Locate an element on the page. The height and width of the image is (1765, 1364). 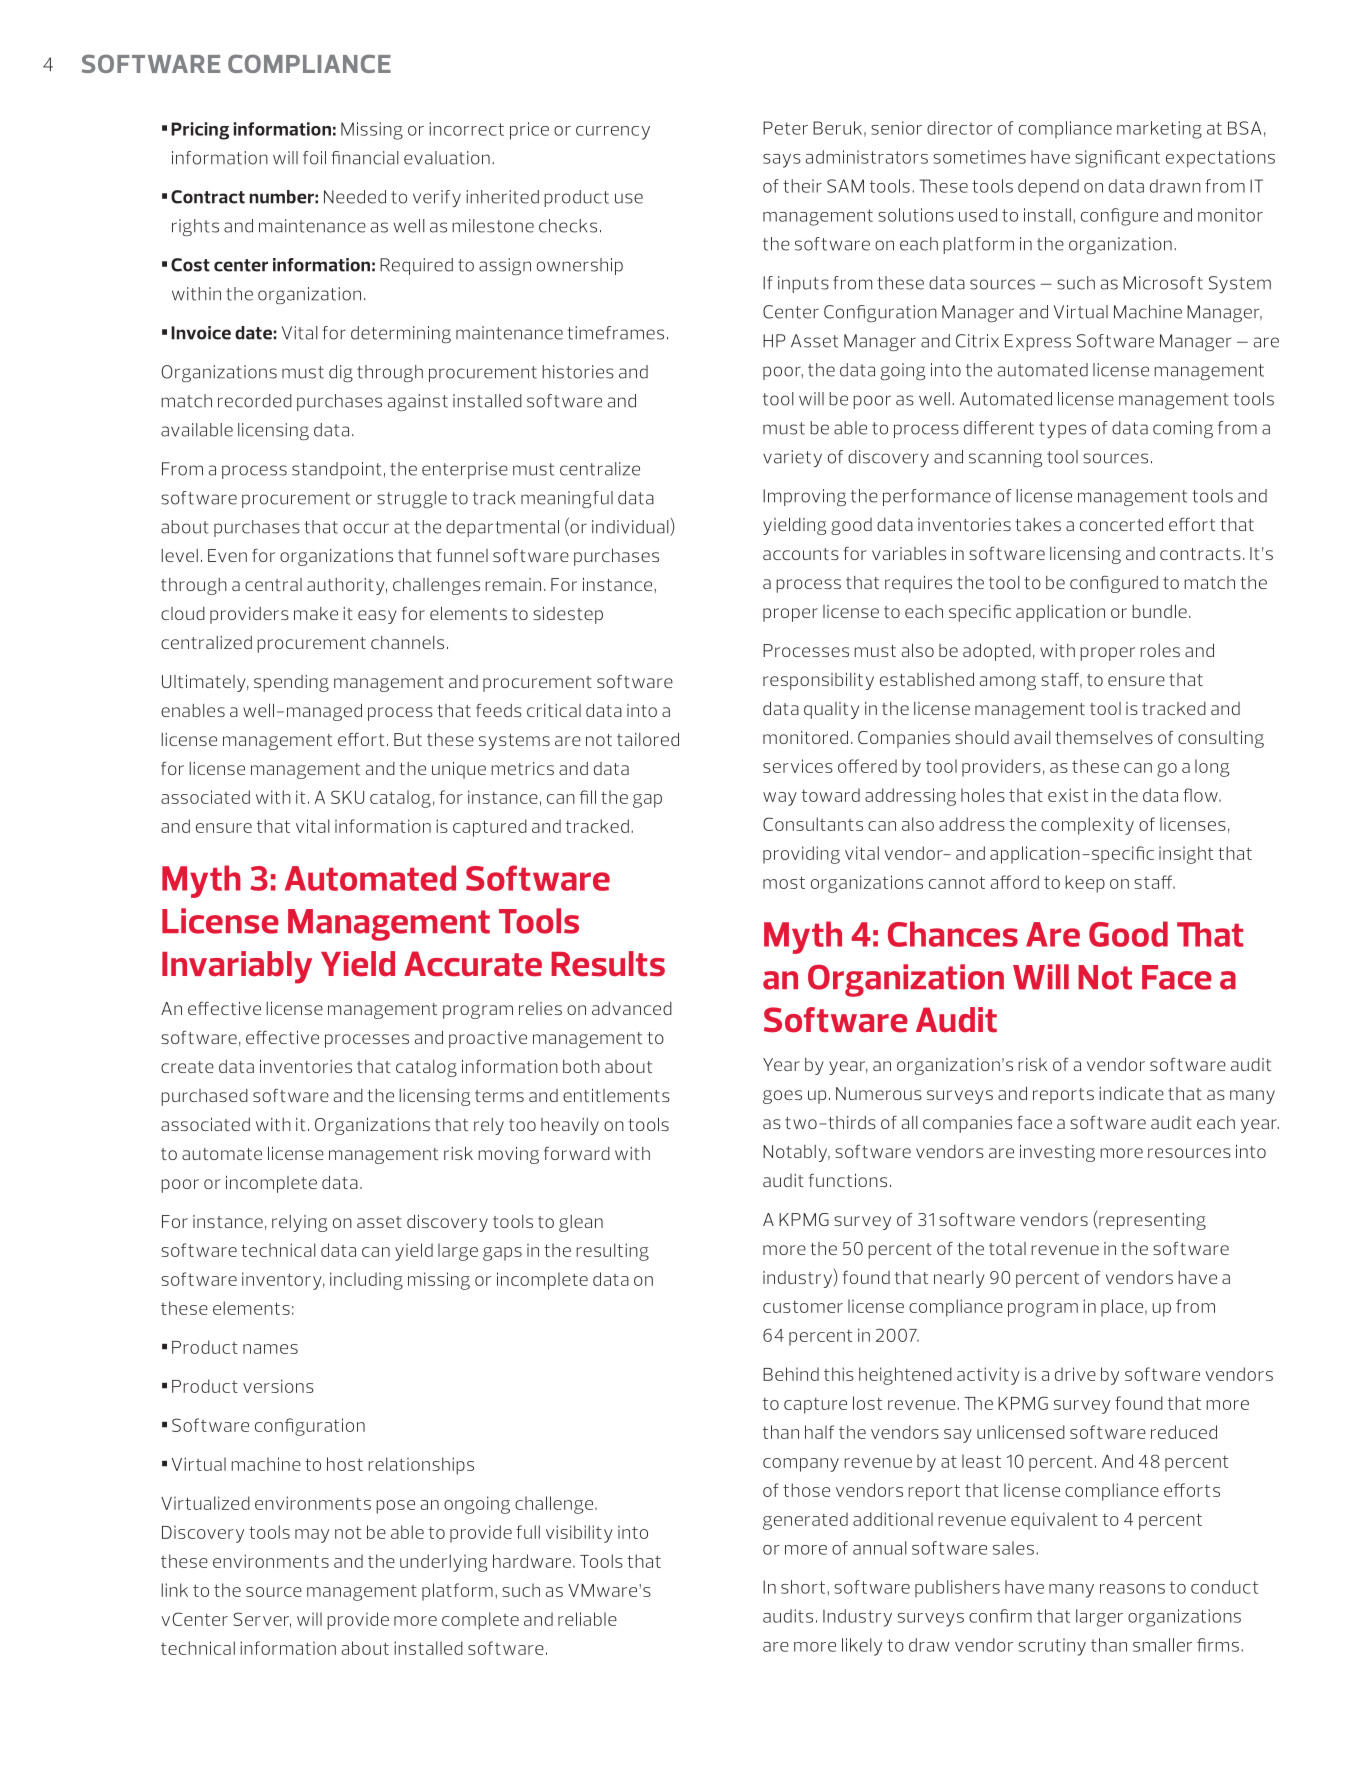
indicate is located at coordinates (1131, 1093).
